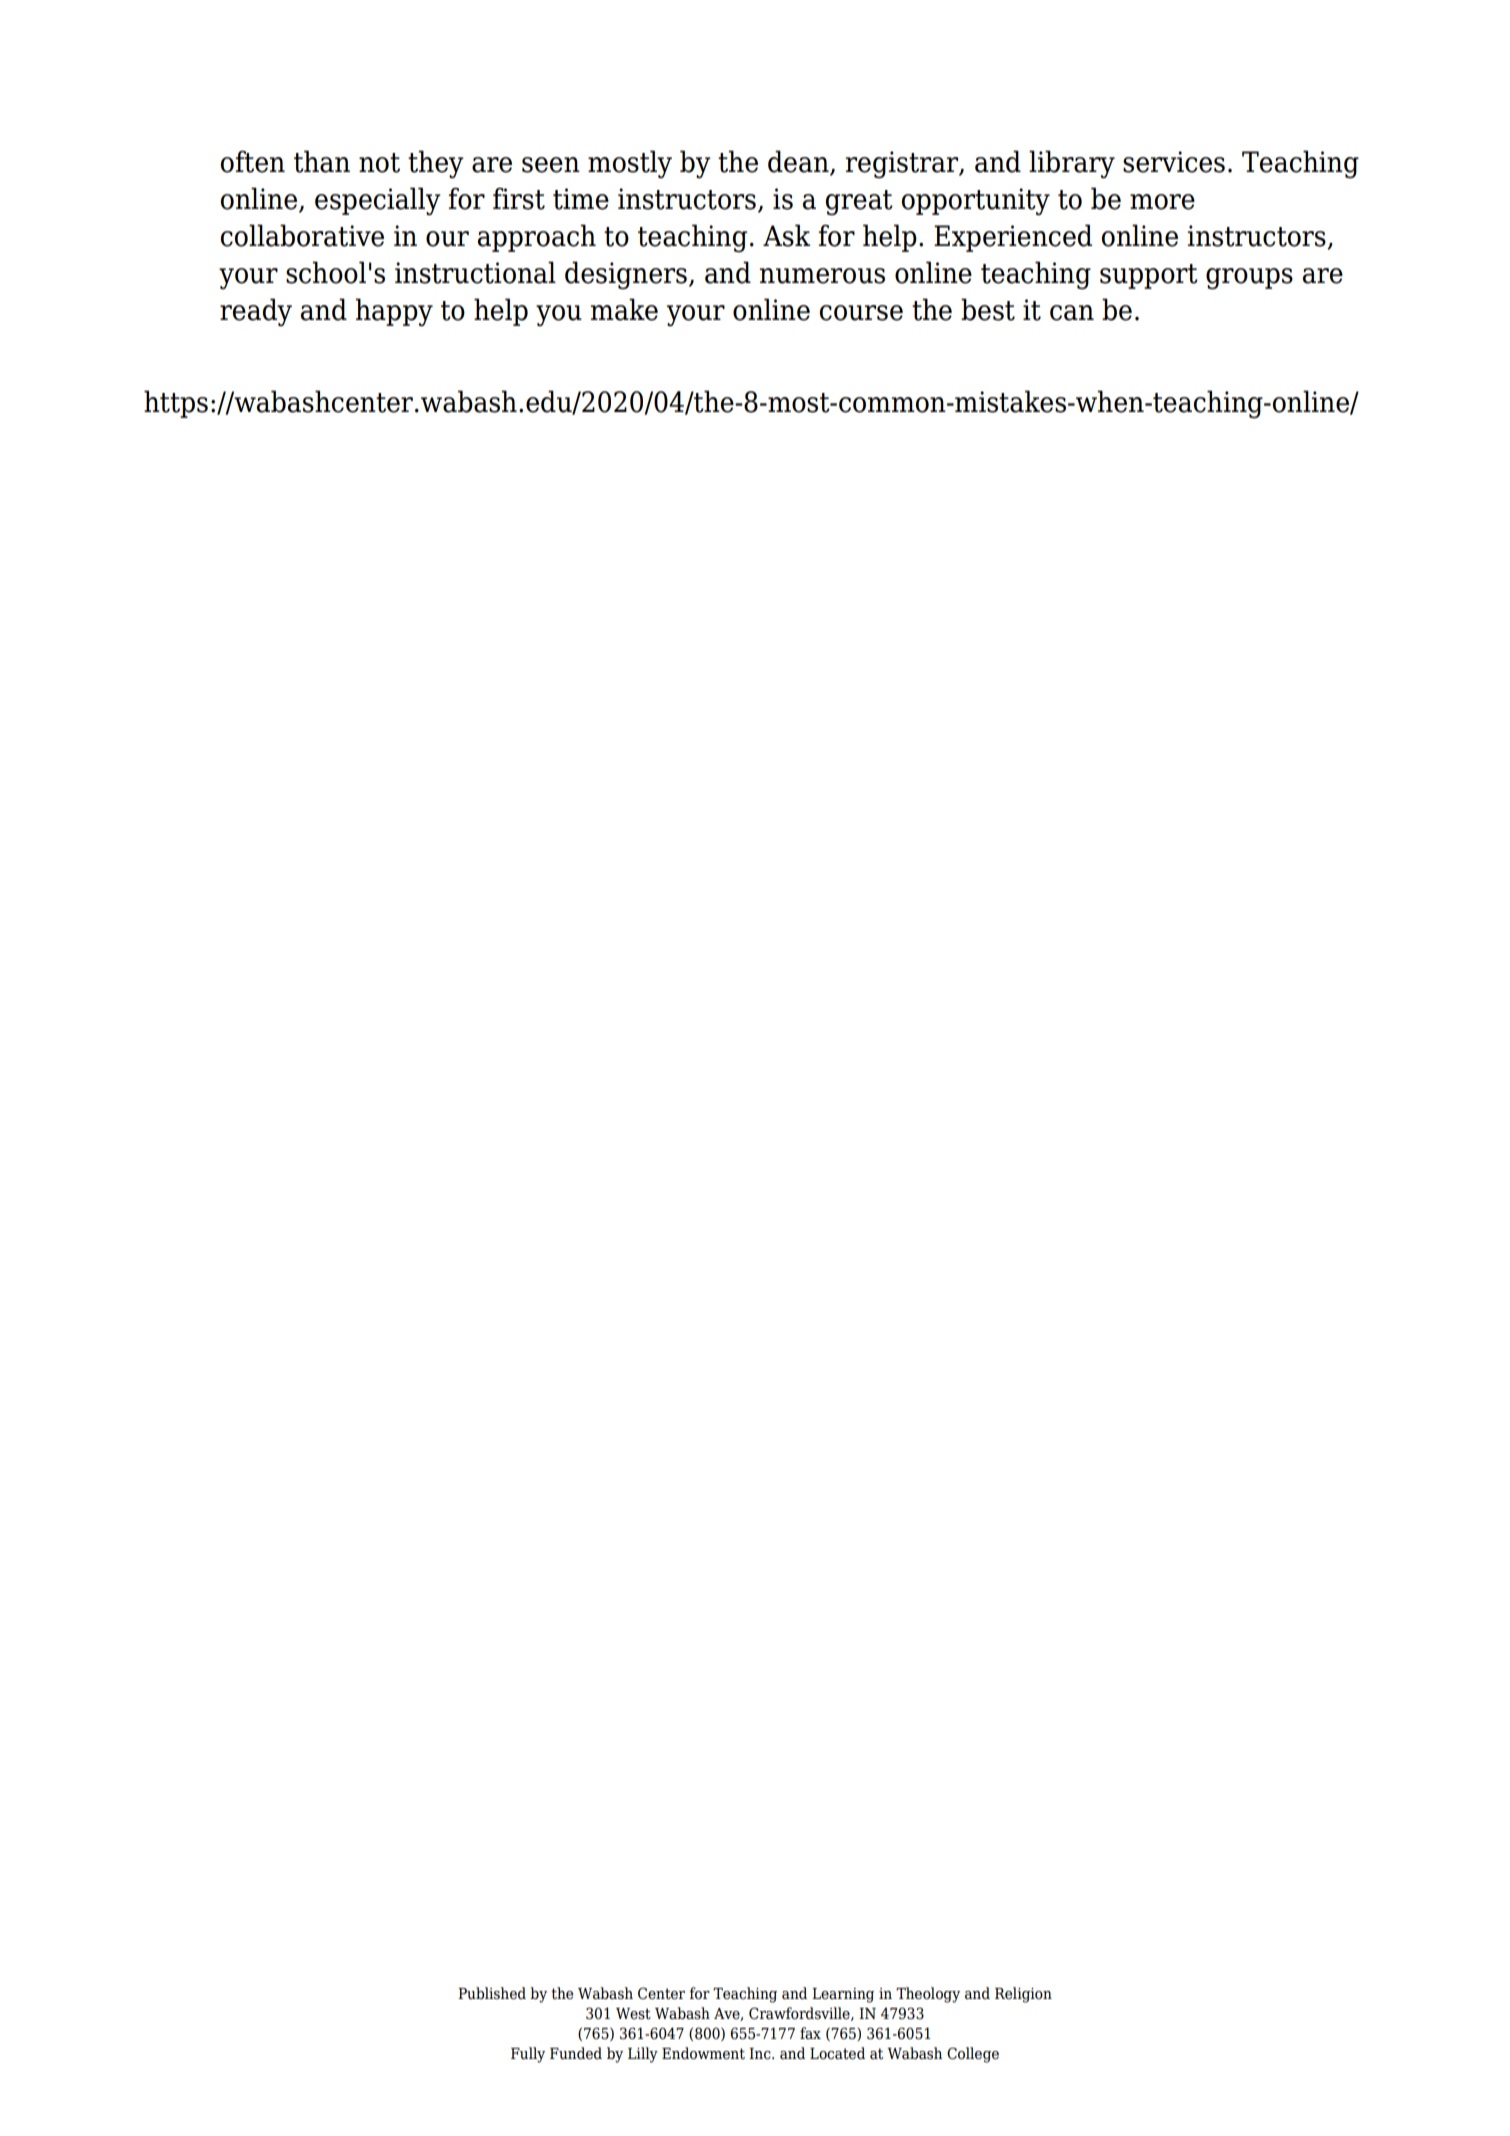  Describe the element at coordinates (394, 312) in the screenshot. I see `happy` at that location.
